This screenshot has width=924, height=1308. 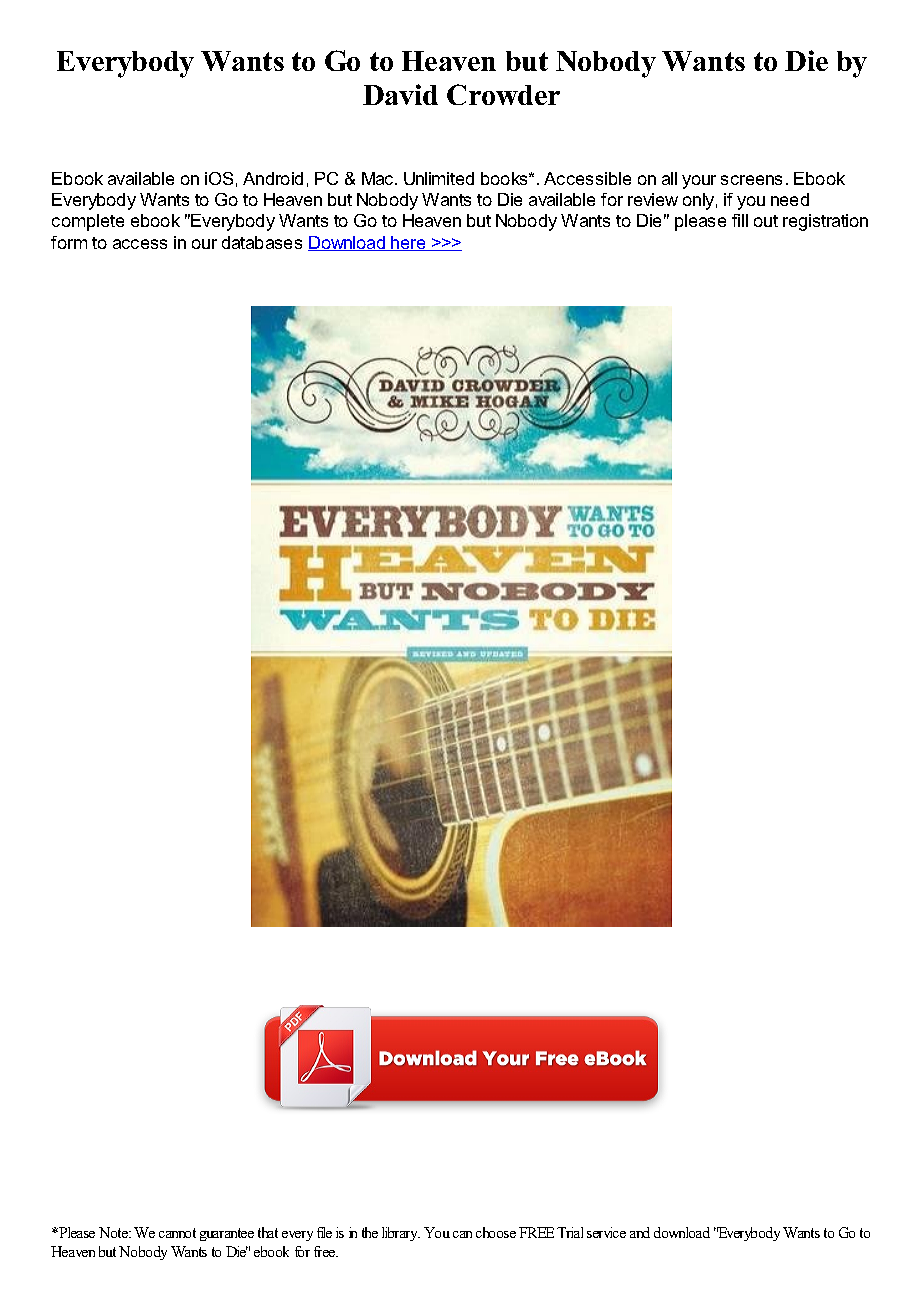 What do you see at coordinates (790, 199) in the screenshot?
I see `need` at bounding box center [790, 199].
